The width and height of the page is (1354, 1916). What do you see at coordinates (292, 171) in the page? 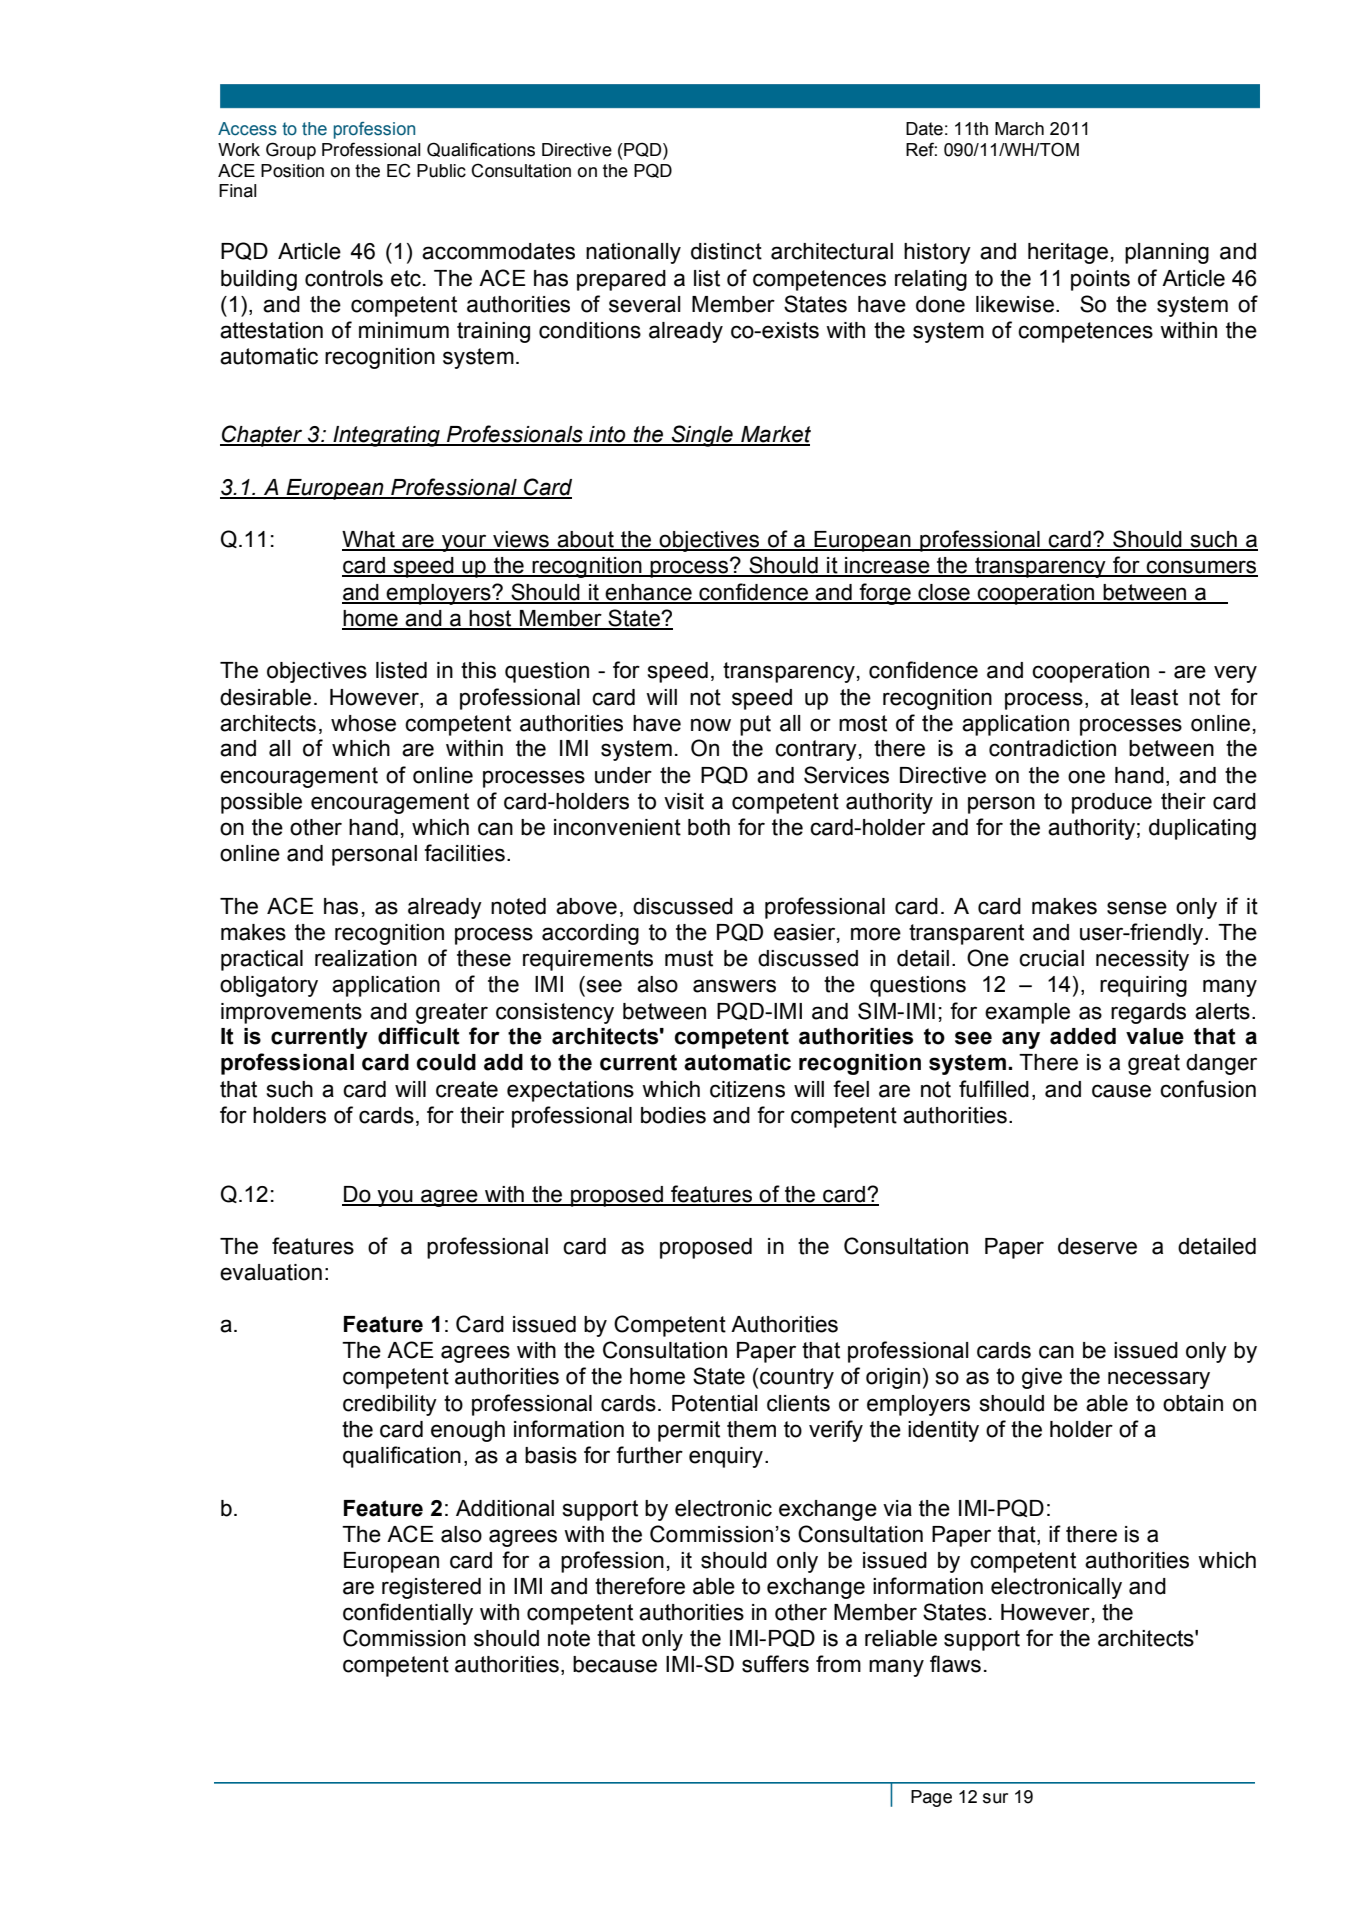
I see `Position` at bounding box center [292, 171].
